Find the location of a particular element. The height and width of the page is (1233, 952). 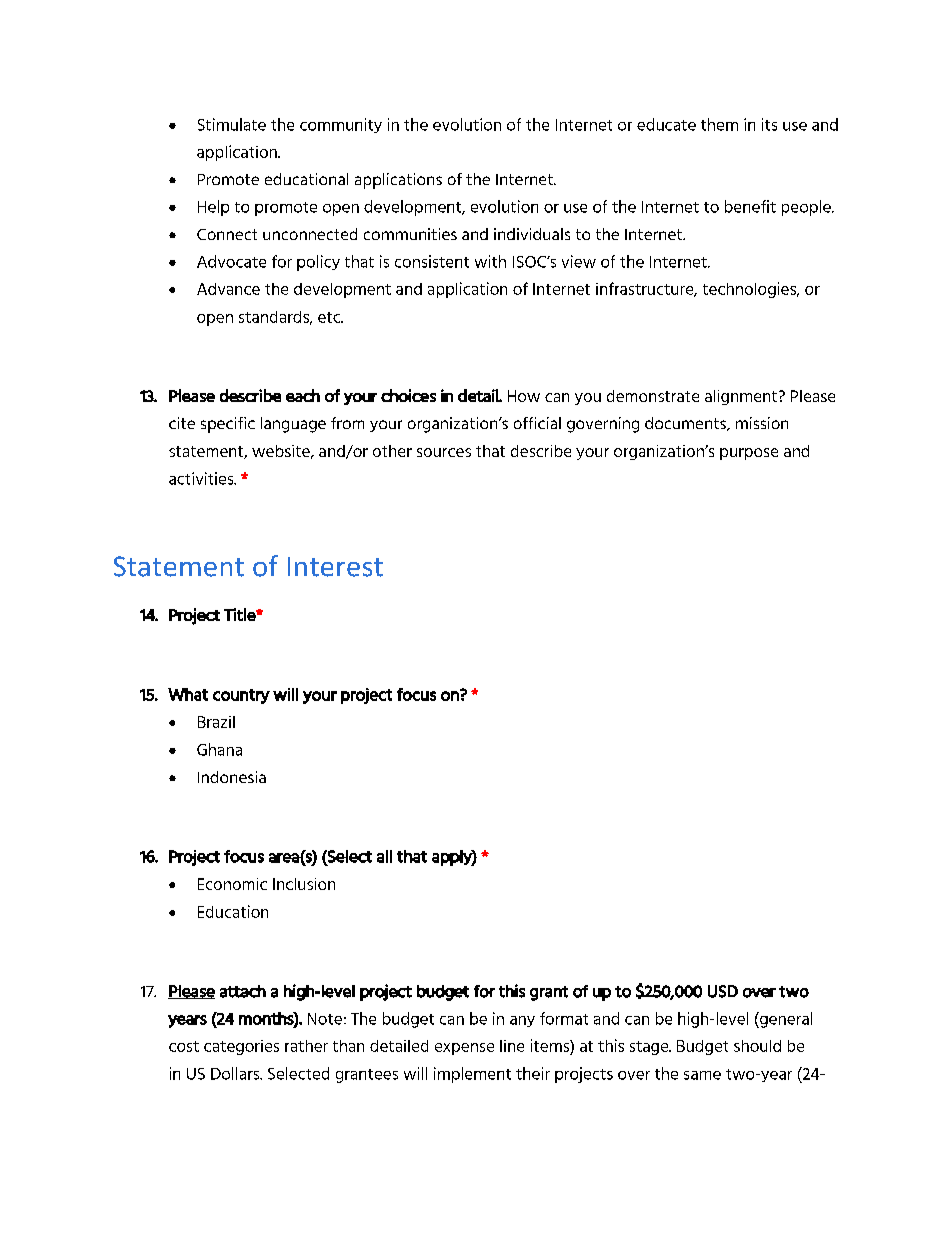

USD is located at coordinates (723, 991).
